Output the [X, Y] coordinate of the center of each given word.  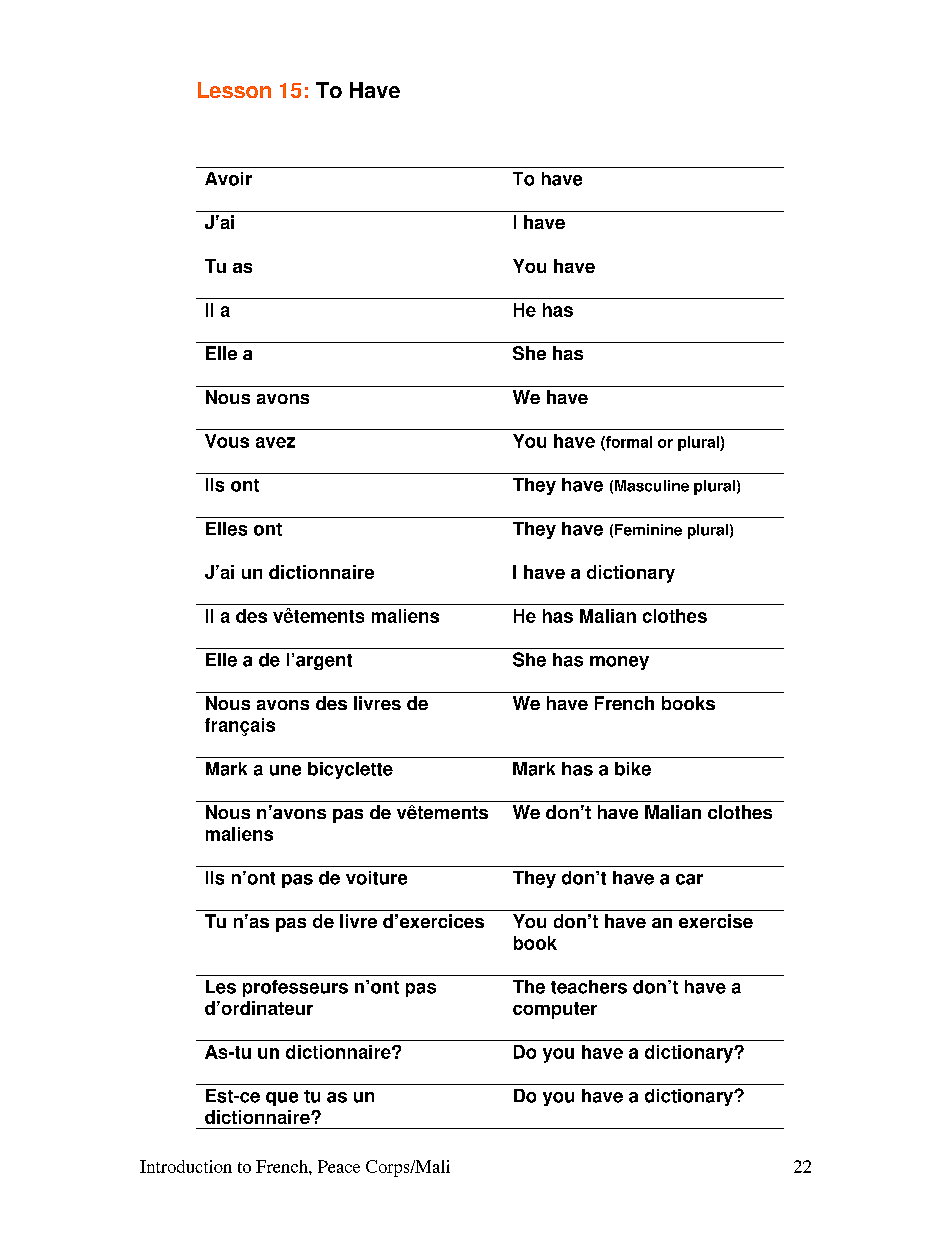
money [619, 663]
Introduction [186, 1166]
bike [633, 769]
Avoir [228, 179]
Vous [227, 441]
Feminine [648, 530]
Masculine [652, 486]
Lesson [234, 90]
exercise [716, 921]
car [689, 879]
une [285, 770]
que [282, 1099]
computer [555, 1010]
